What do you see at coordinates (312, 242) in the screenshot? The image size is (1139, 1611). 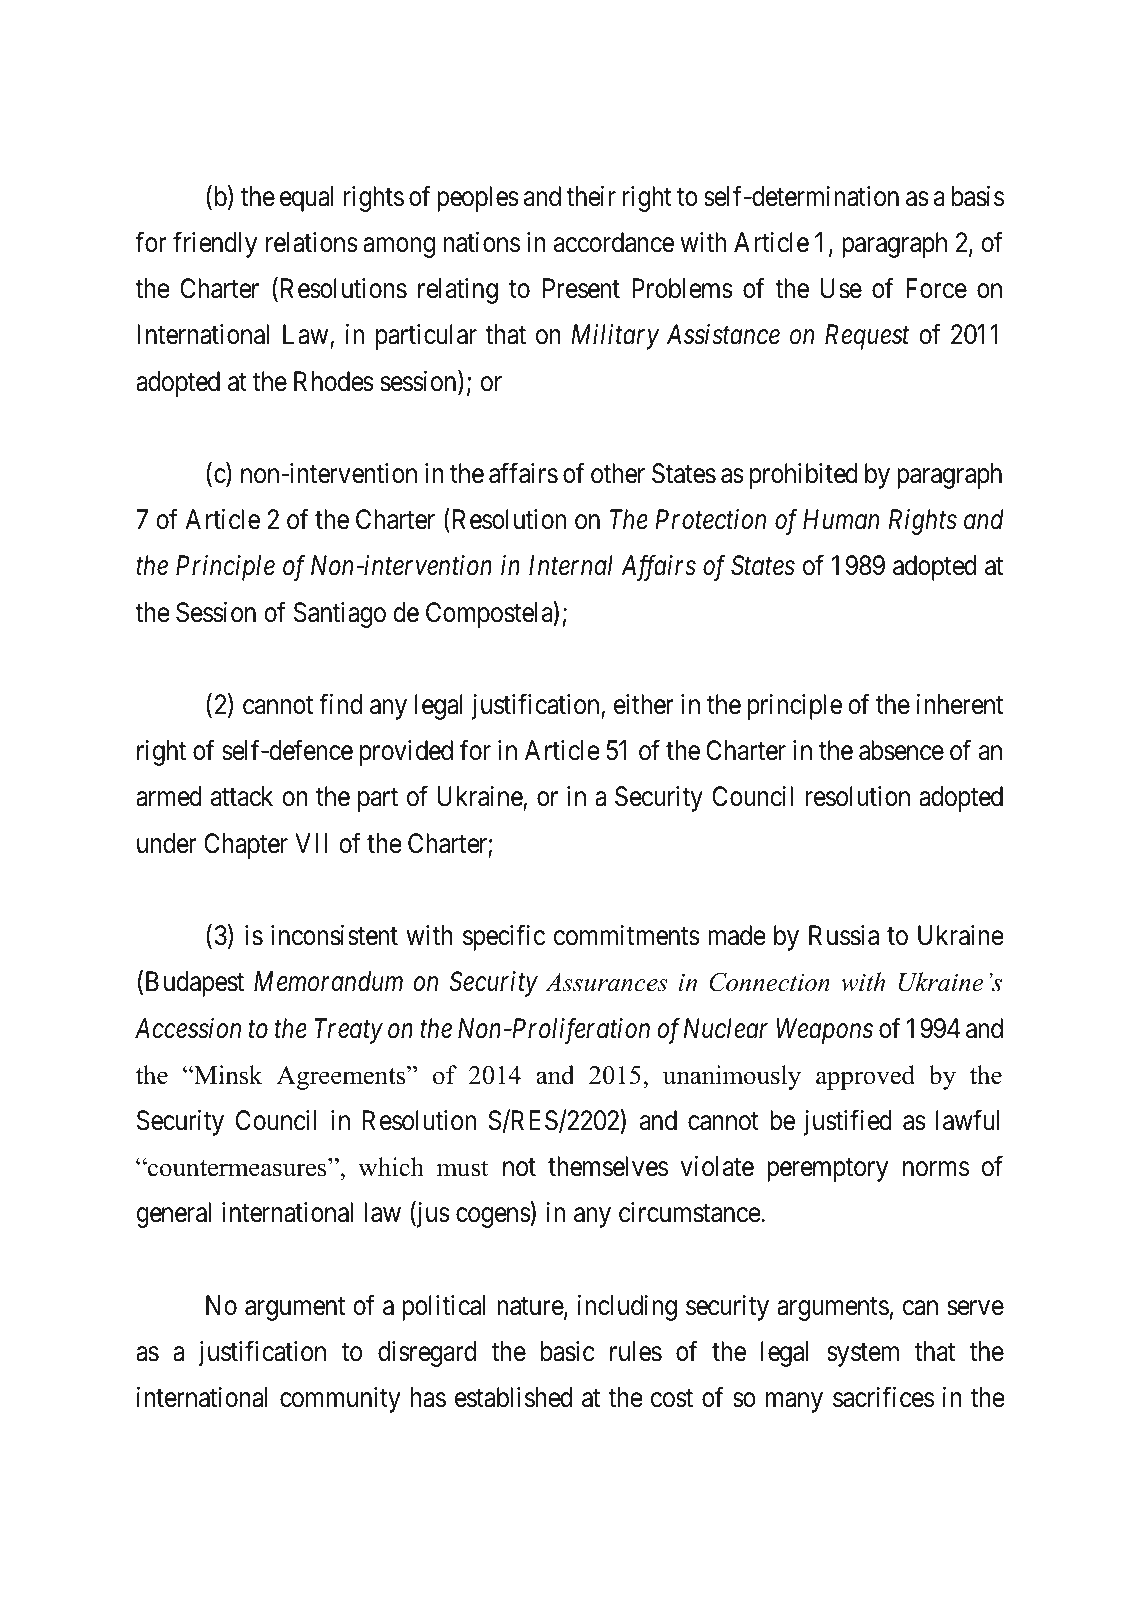 I see `relations` at bounding box center [312, 242].
